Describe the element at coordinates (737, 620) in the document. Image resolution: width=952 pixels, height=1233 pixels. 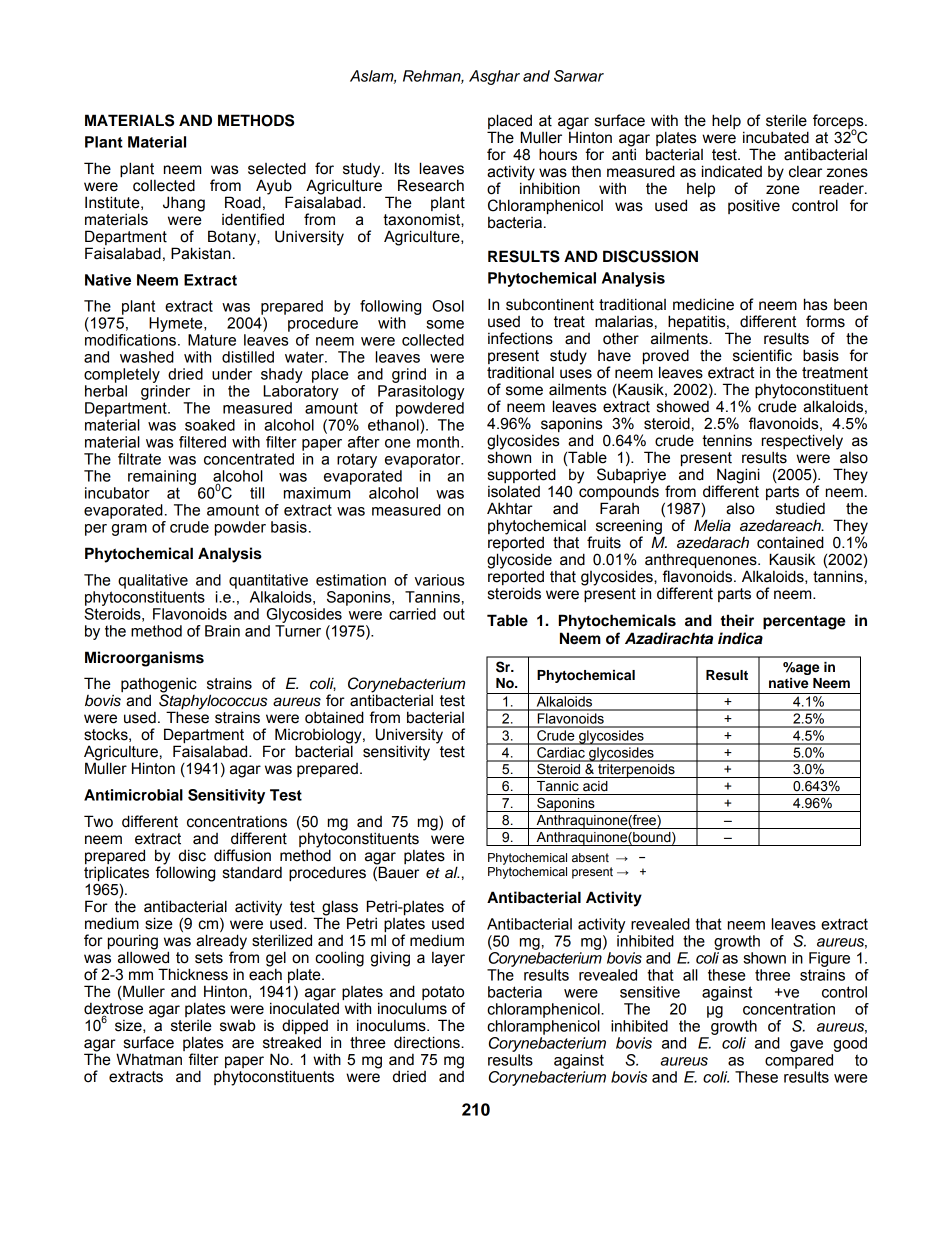
I see `their` at that location.
